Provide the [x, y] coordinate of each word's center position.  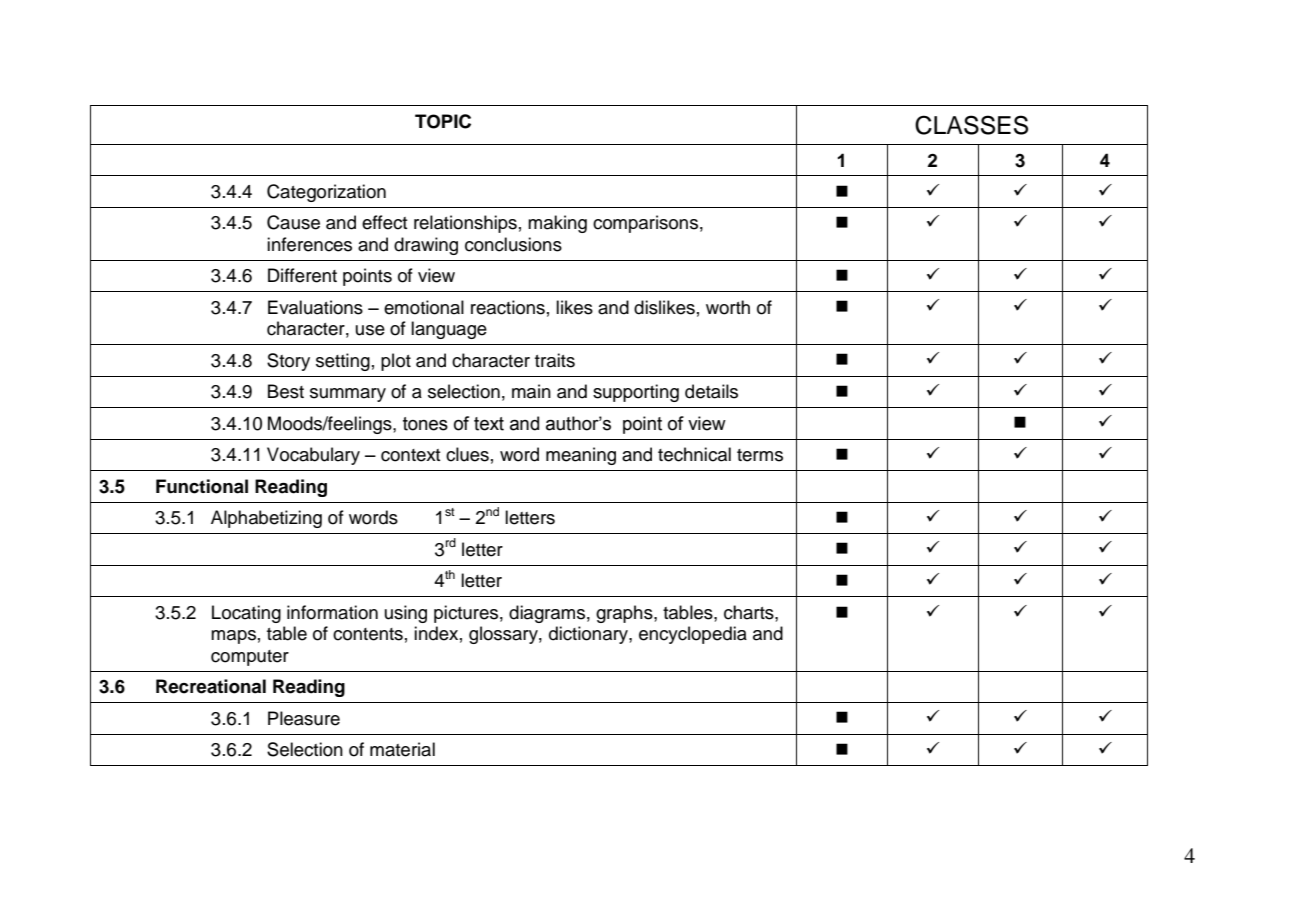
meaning [581, 456]
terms [760, 455]
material [402, 749]
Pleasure [304, 718]
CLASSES [971, 125]
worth [728, 307]
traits [555, 360]
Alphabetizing [266, 519]
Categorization [326, 193]
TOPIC [443, 121]
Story [288, 362]
